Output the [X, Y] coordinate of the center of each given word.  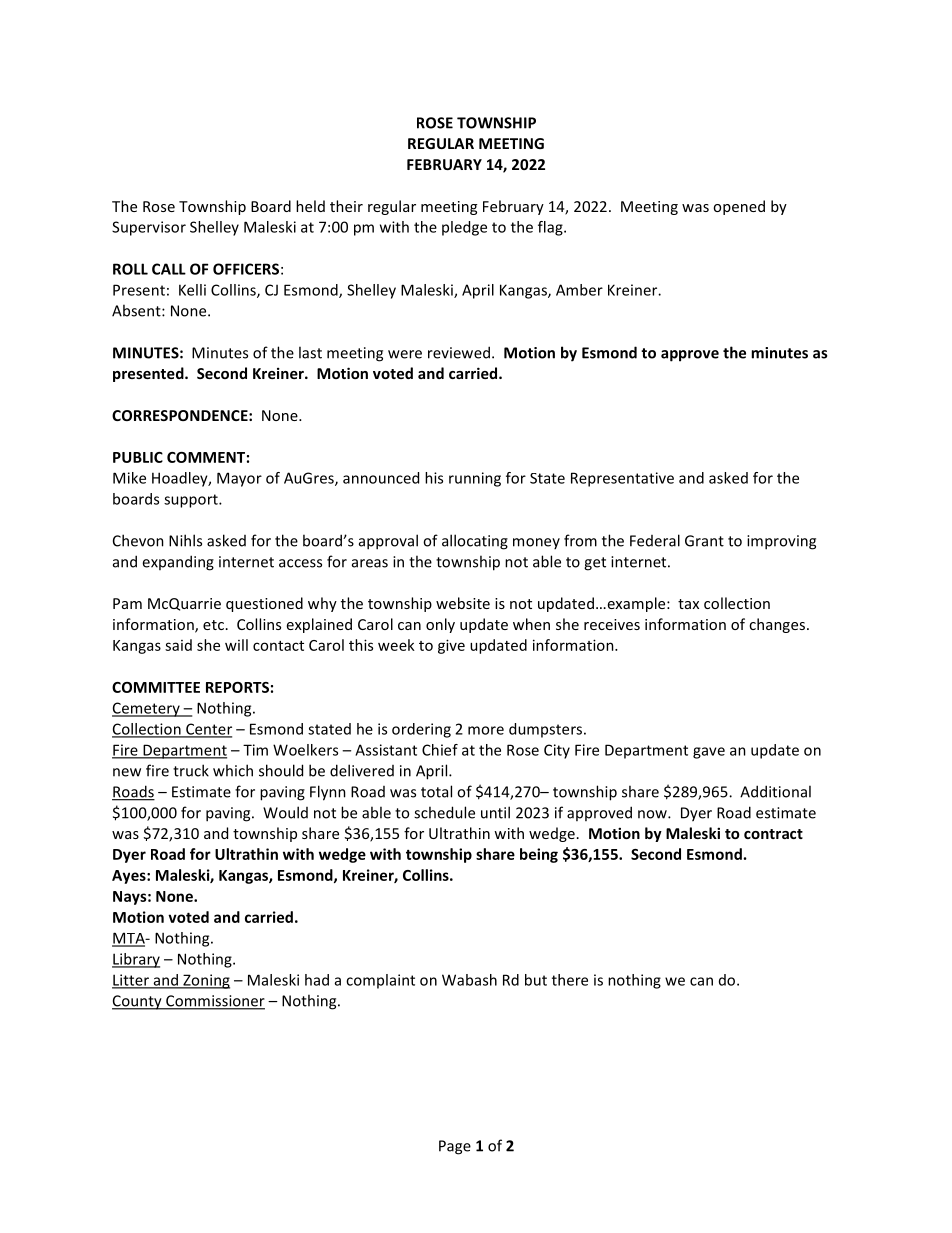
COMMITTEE [156, 687]
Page [455, 1147]
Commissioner [214, 1002]
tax [688, 604]
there [570, 980]
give [451, 646]
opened [739, 207]
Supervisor [149, 228]
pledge [464, 228]
